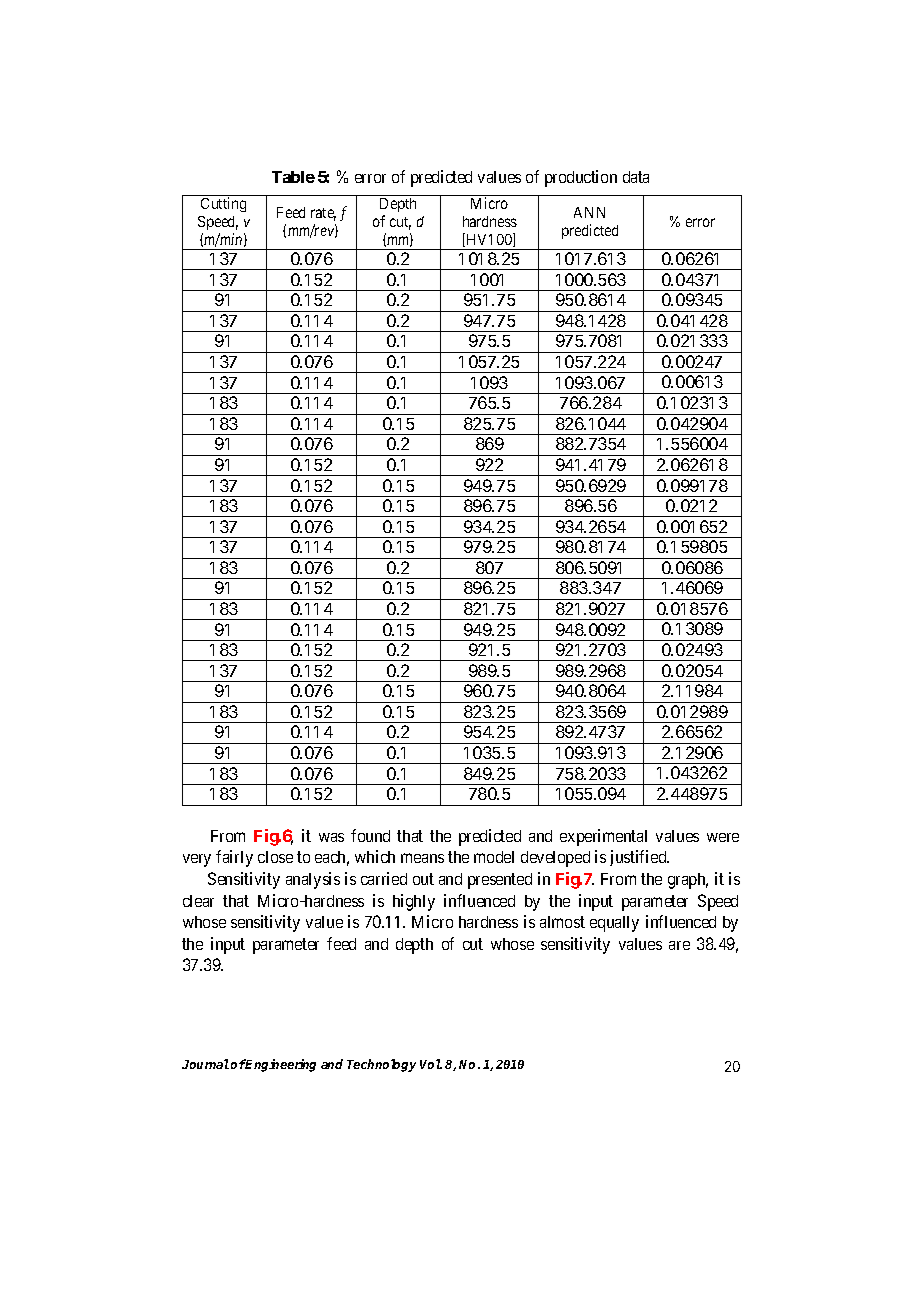  What do you see at coordinates (293, 177) in the screenshot?
I see `Table` at bounding box center [293, 177].
